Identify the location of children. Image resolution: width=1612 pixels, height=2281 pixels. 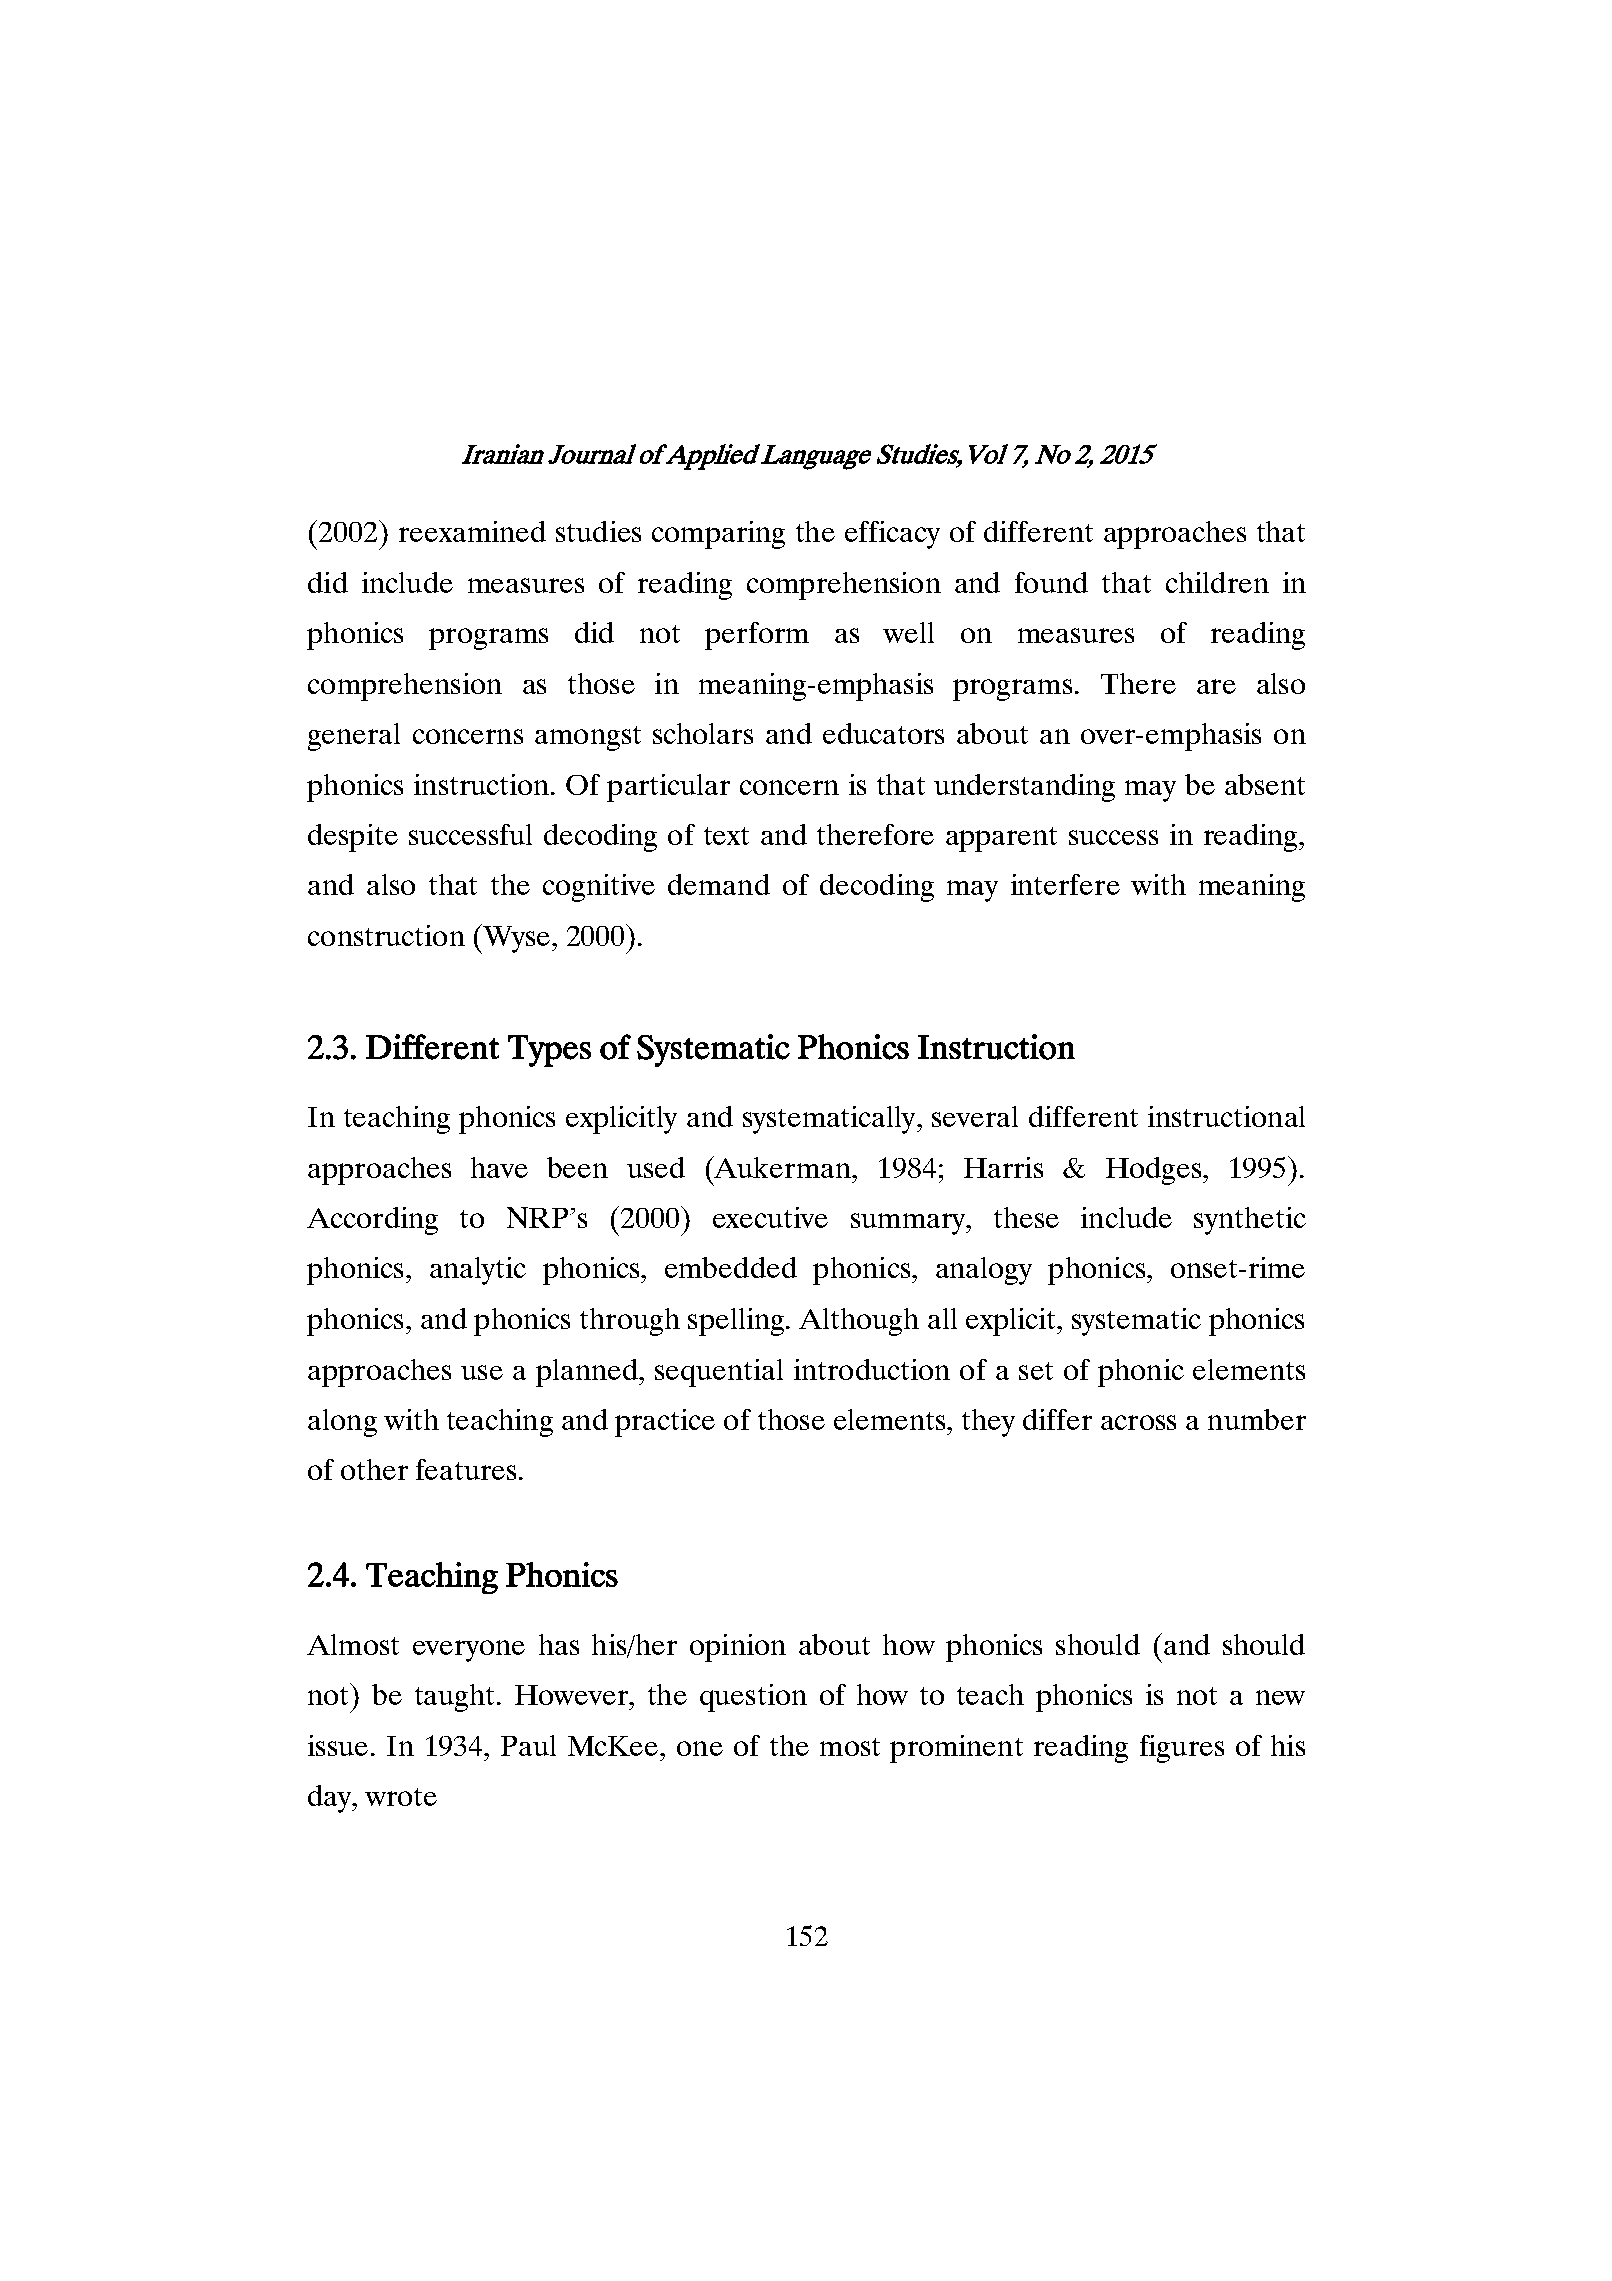
(1217, 582).
